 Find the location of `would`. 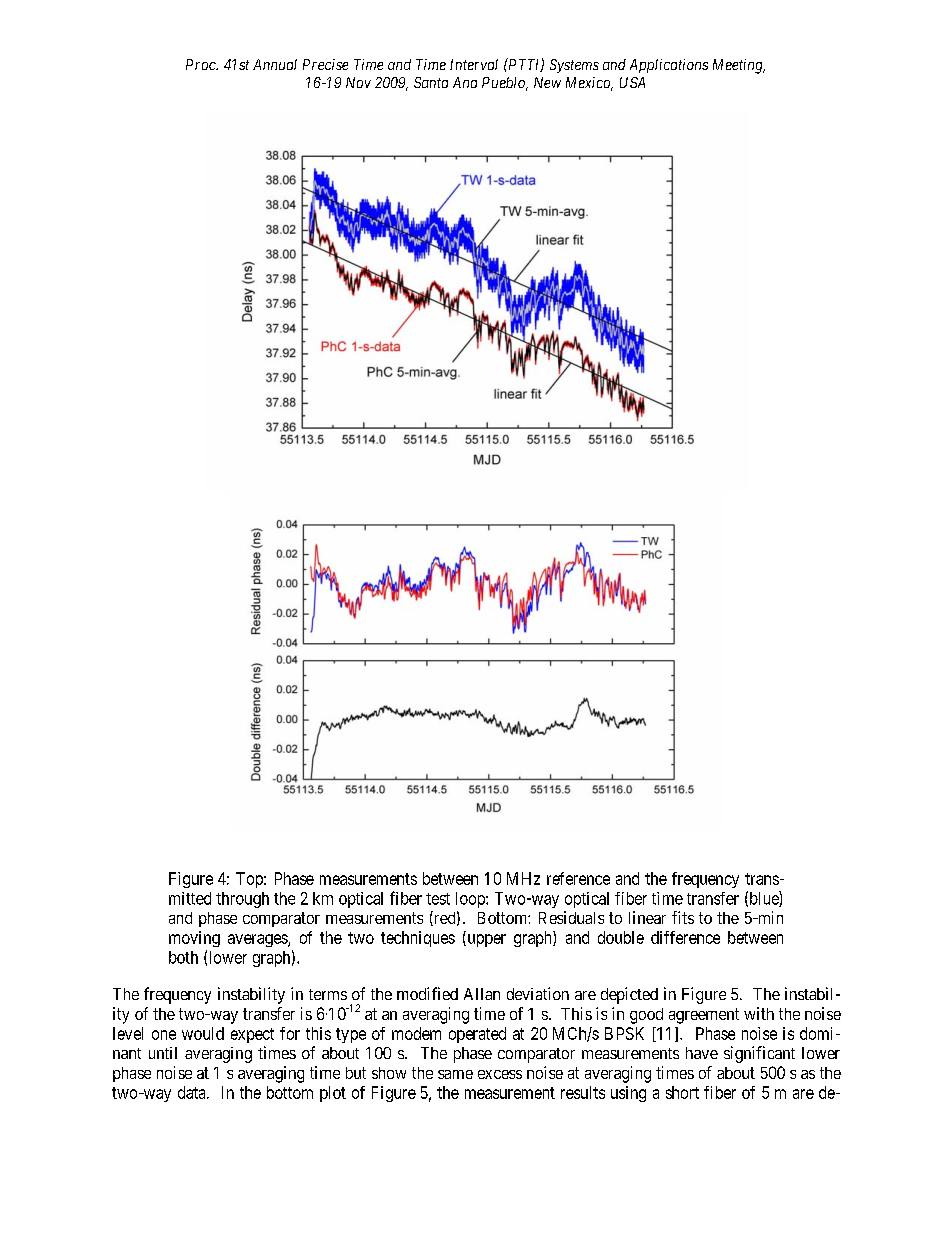

would is located at coordinates (203, 1033).
